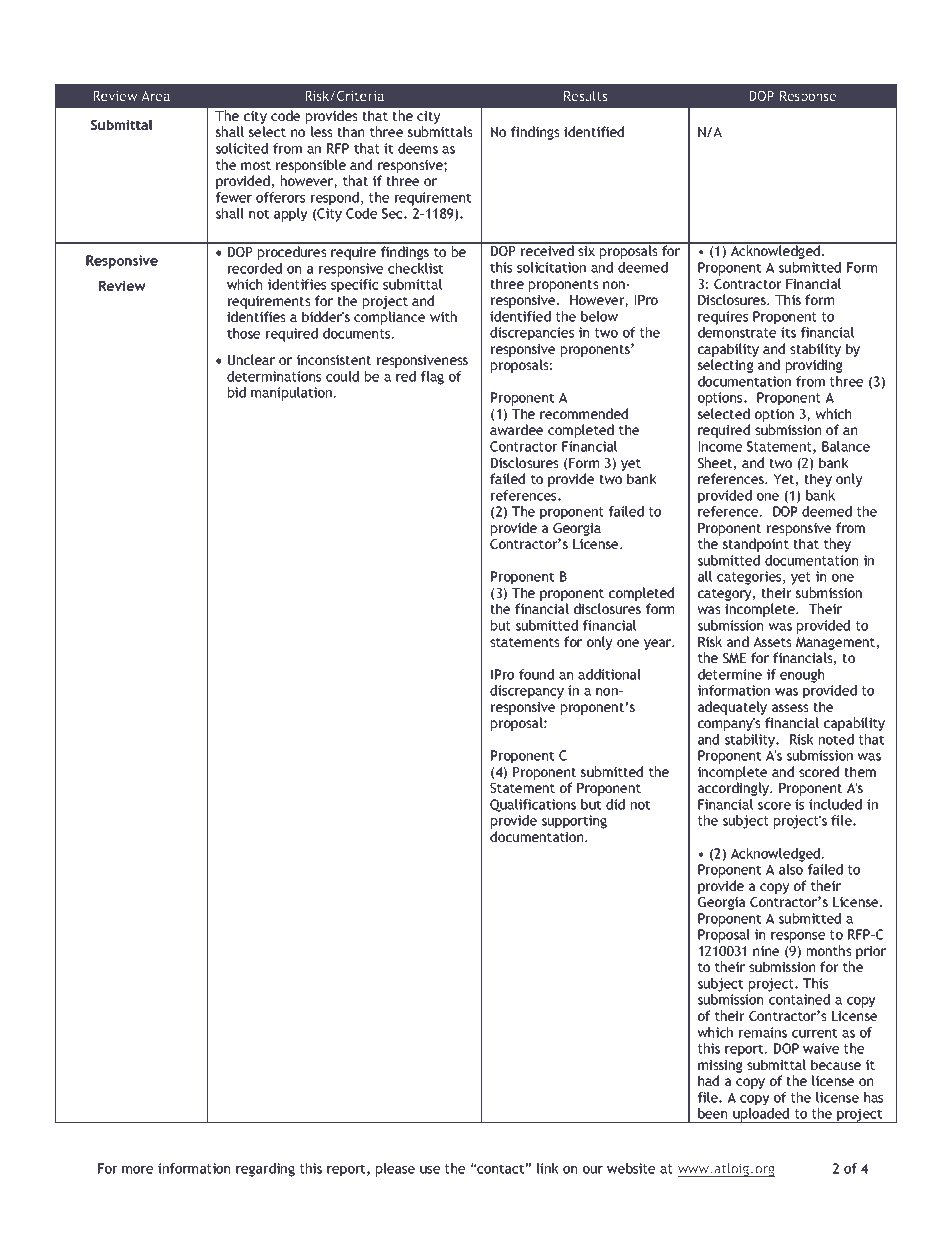 This document has width=952, height=1233. I want to click on included, so click(835, 804).
